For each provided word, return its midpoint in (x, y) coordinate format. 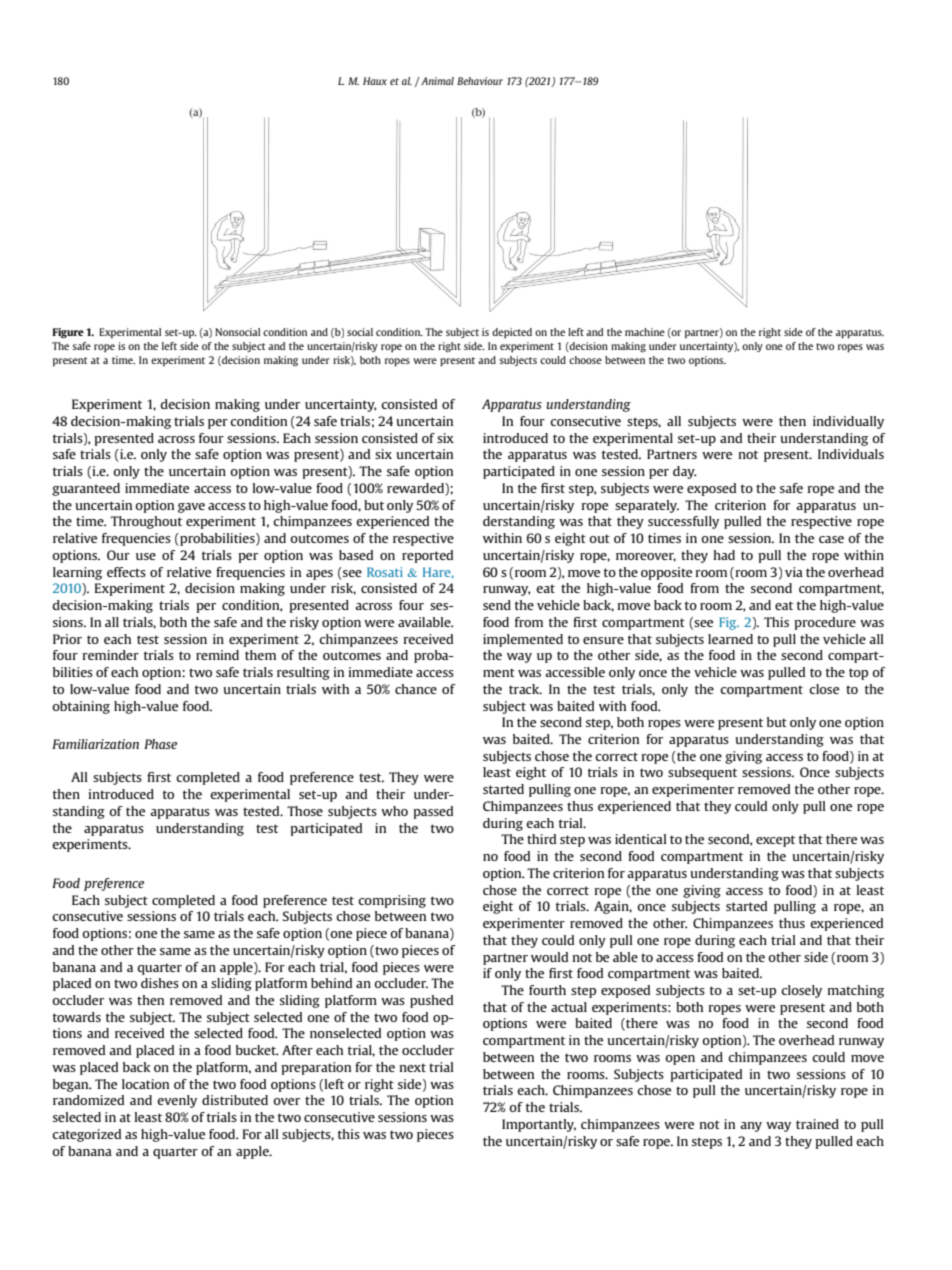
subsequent (702, 773)
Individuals (851, 454)
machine (645, 332)
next (413, 1067)
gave (191, 508)
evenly (177, 1101)
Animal (436, 81)
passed (433, 812)
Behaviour (480, 81)
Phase (160, 744)
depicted (512, 333)
